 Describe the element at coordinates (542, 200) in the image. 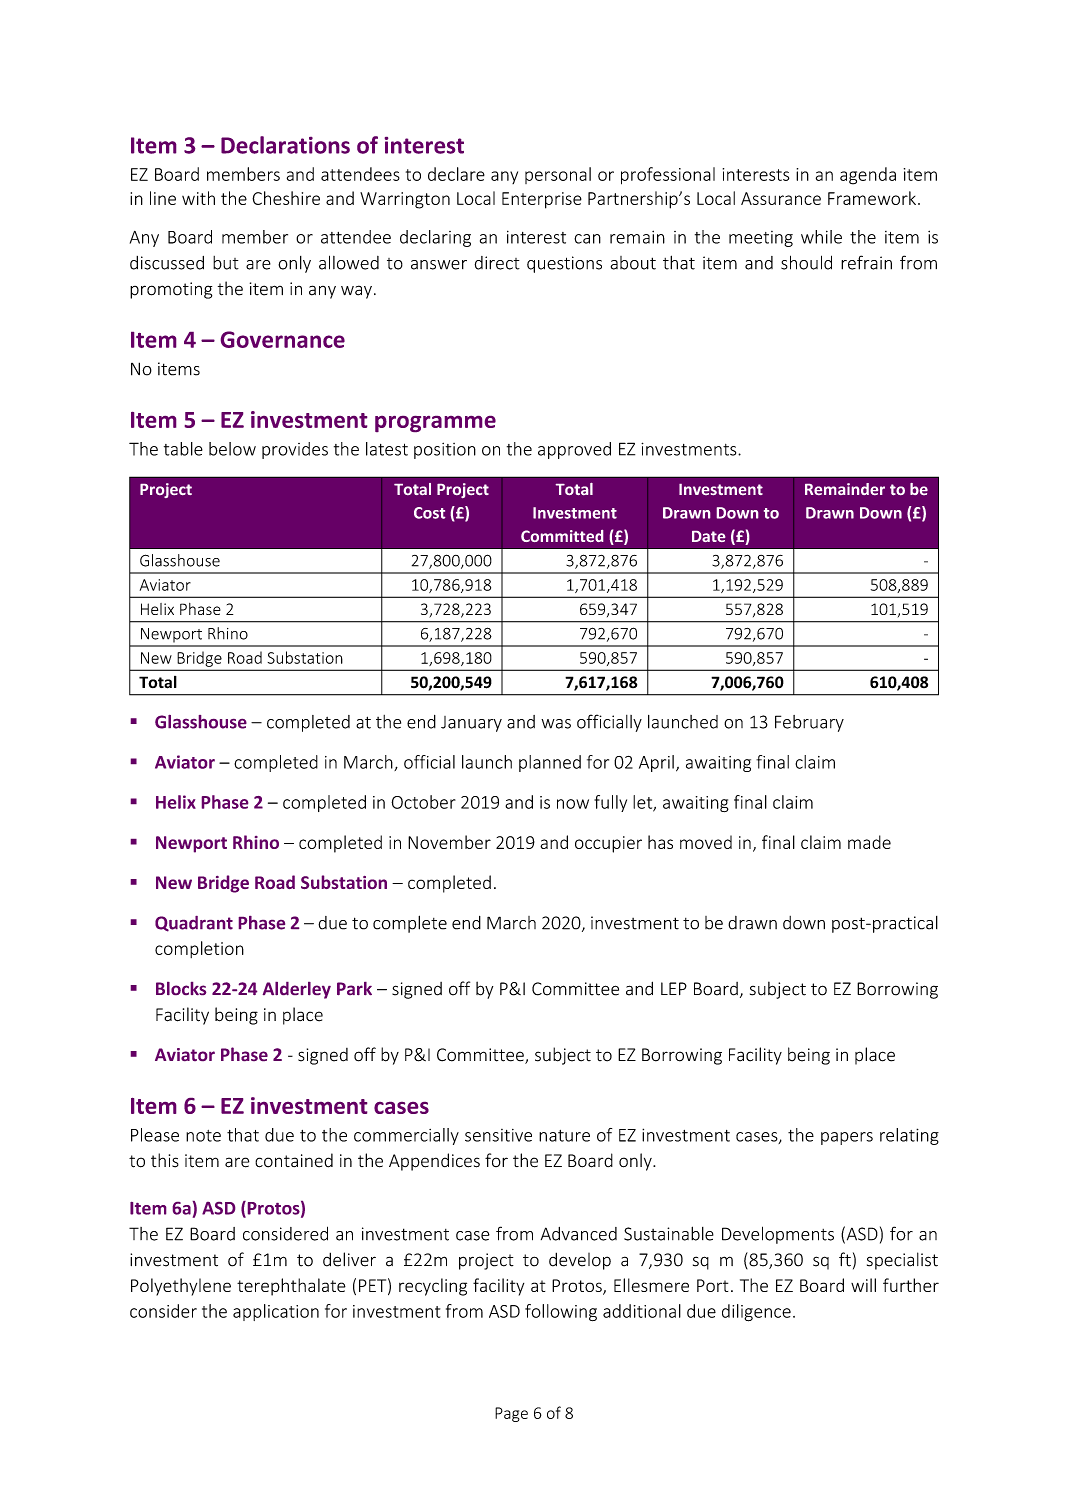

I see `Enterprise` at that location.
